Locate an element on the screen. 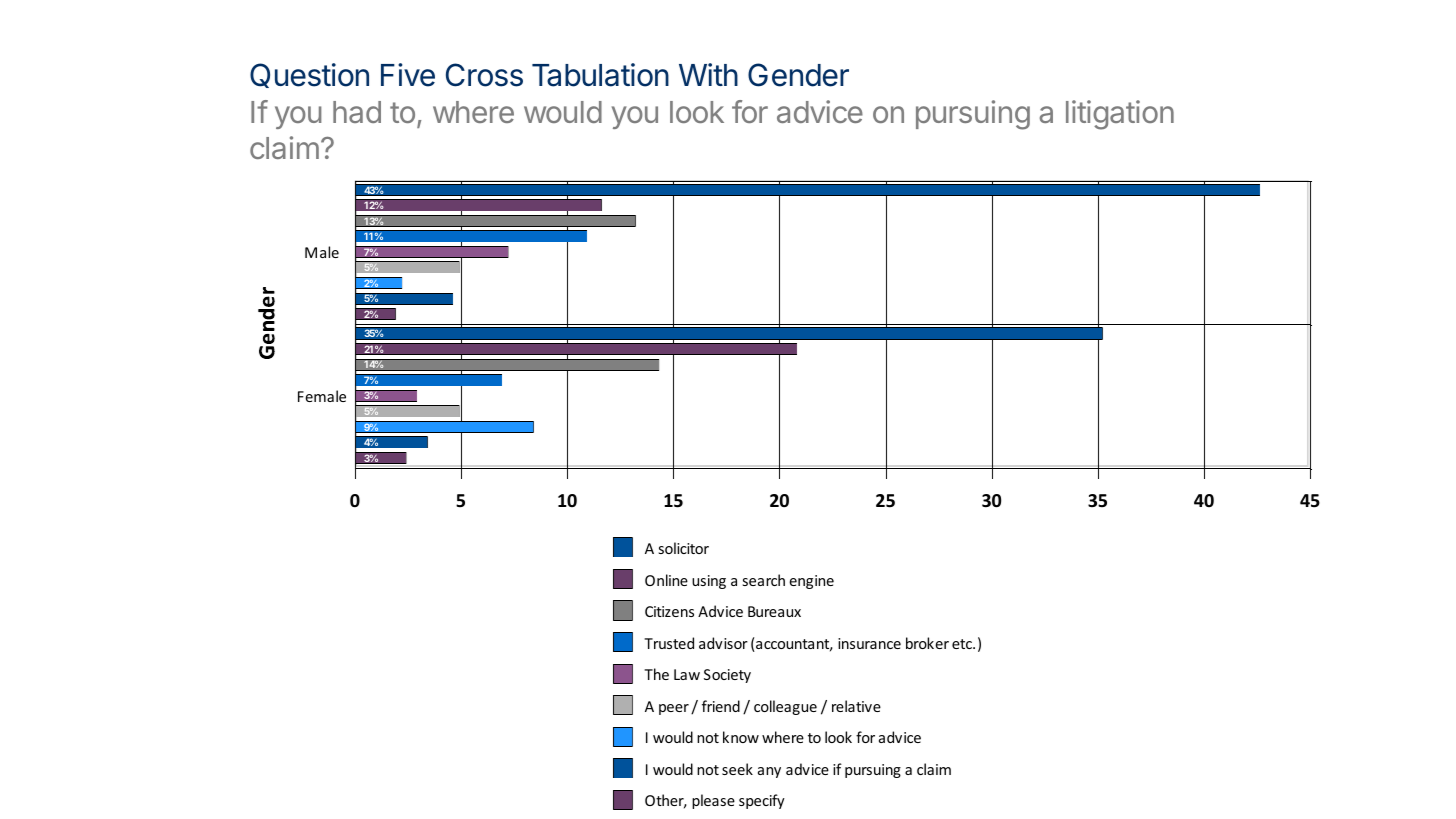 The height and width of the screenshot is (819, 1456). Five is located at coordinates (408, 75).
